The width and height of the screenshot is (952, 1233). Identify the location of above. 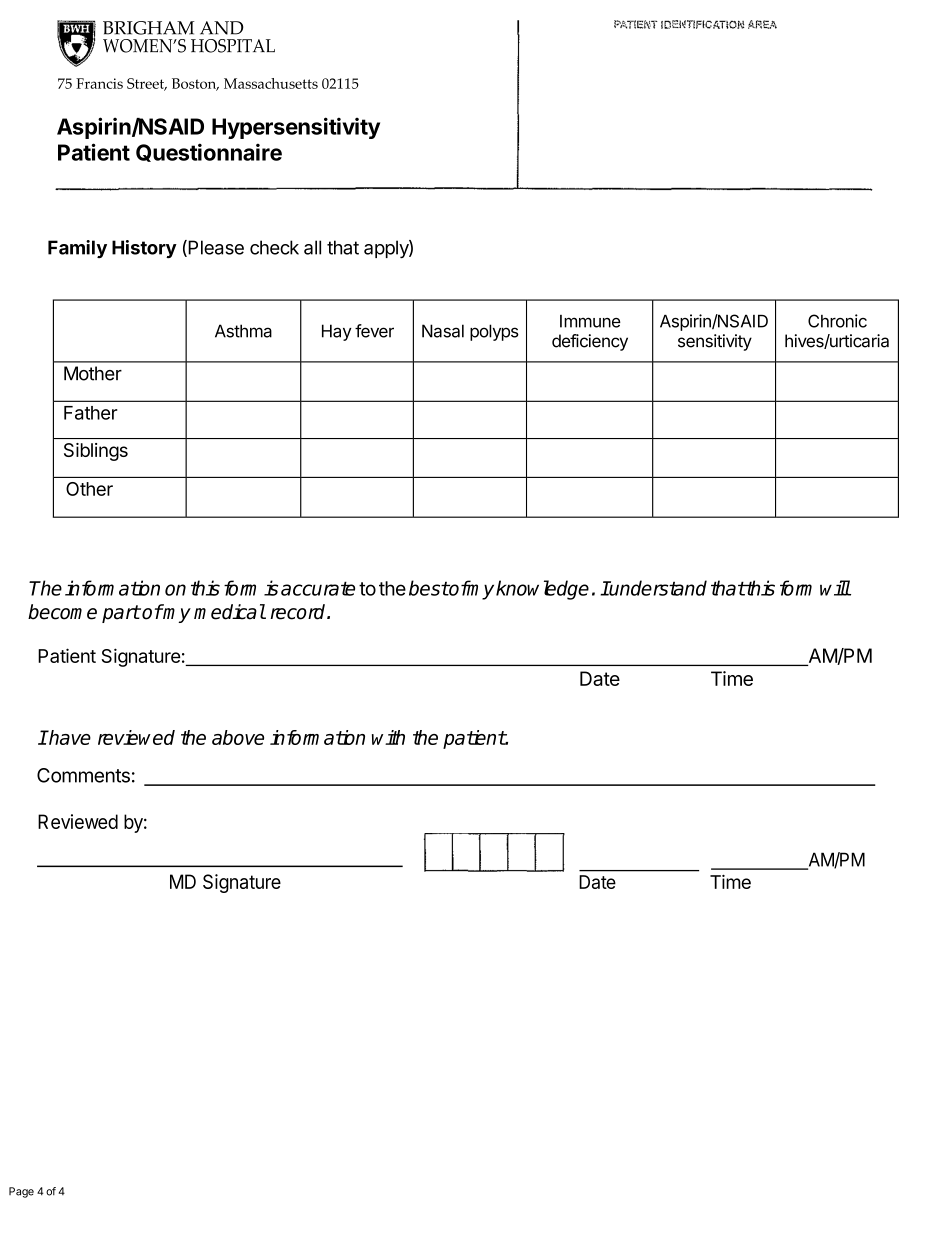
(238, 737).
